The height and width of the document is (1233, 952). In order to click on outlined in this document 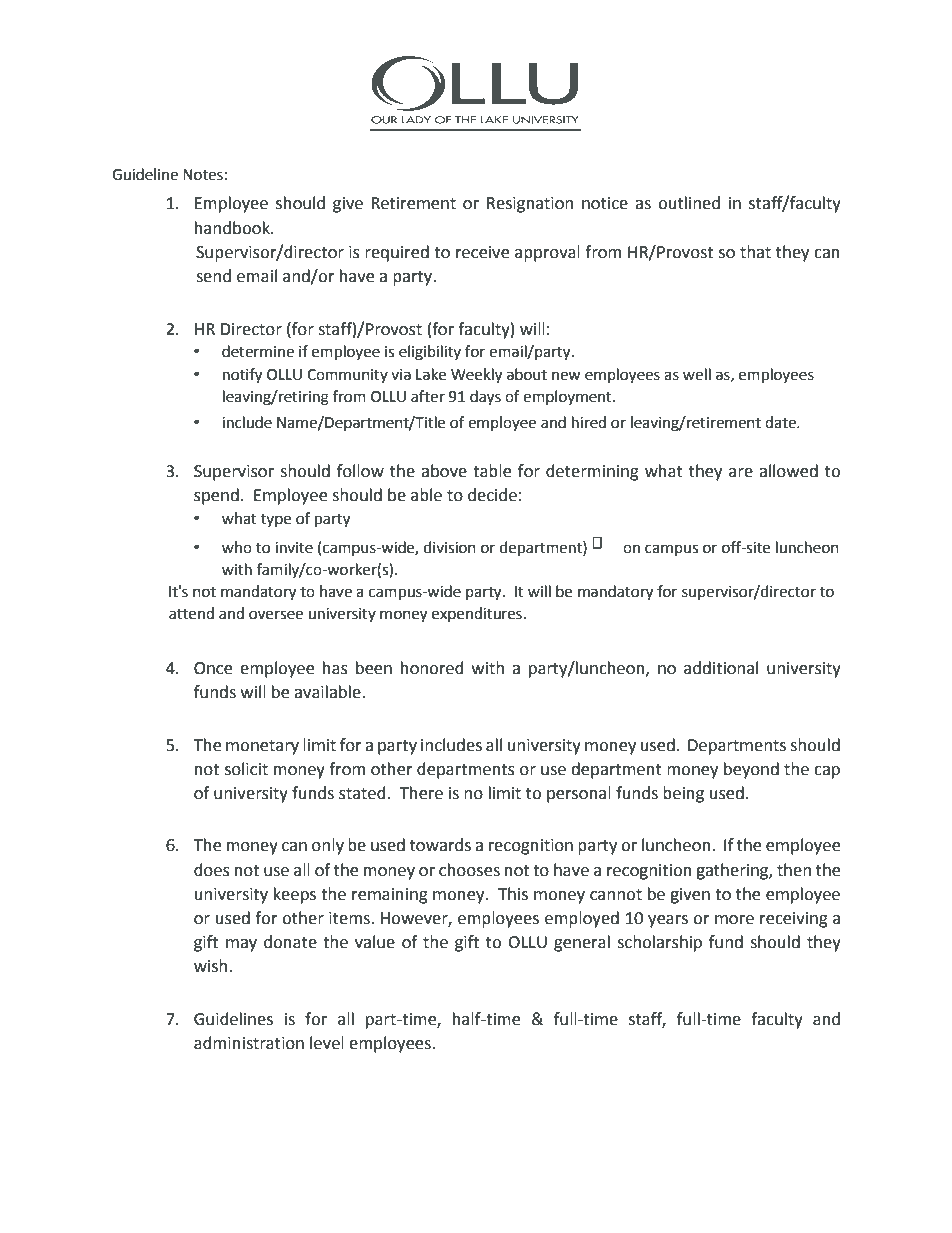, I will do `click(689, 203)`.
